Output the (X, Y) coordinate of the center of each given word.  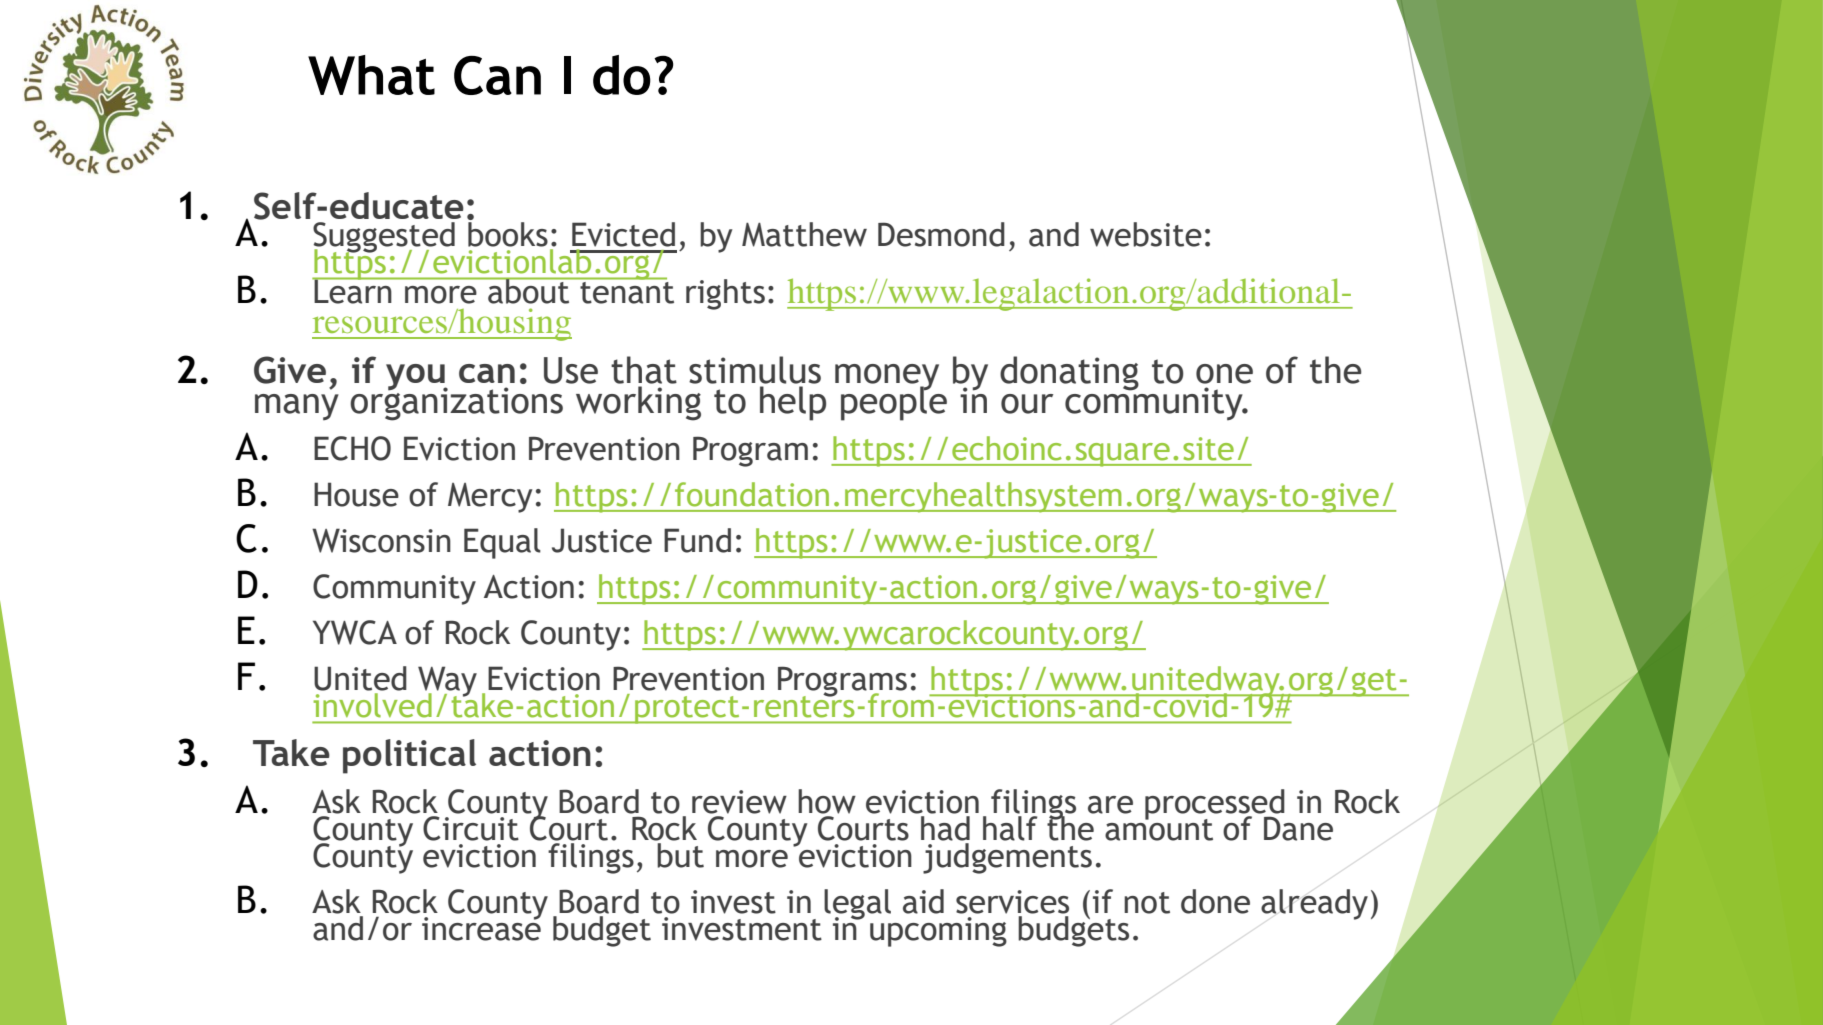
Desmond (941, 234)
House (356, 494)
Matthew (804, 234)
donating (1069, 373)
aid (923, 901)
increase (481, 927)
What (371, 75)
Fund (697, 540)
